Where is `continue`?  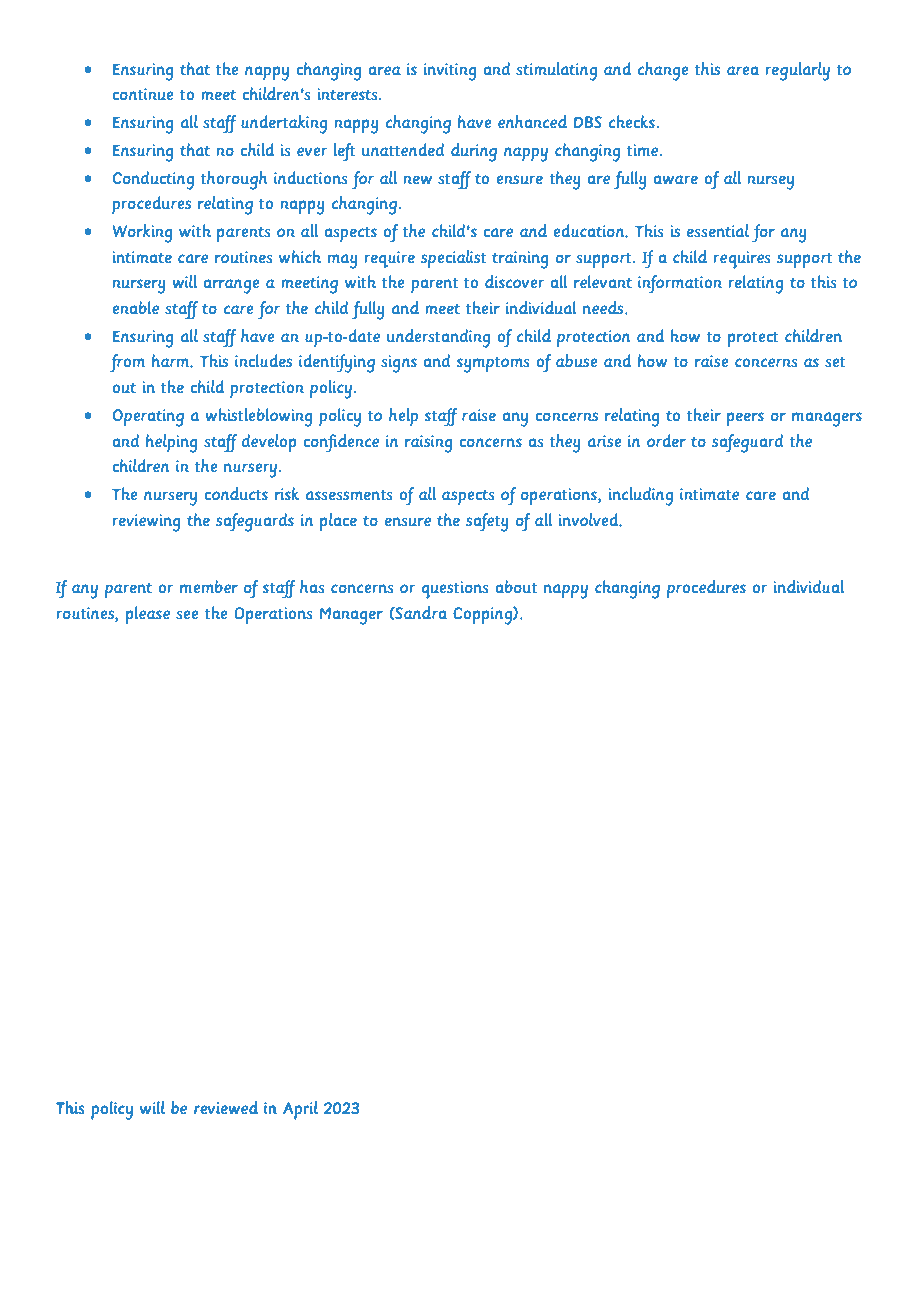
continue is located at coordinates (143, 94).
